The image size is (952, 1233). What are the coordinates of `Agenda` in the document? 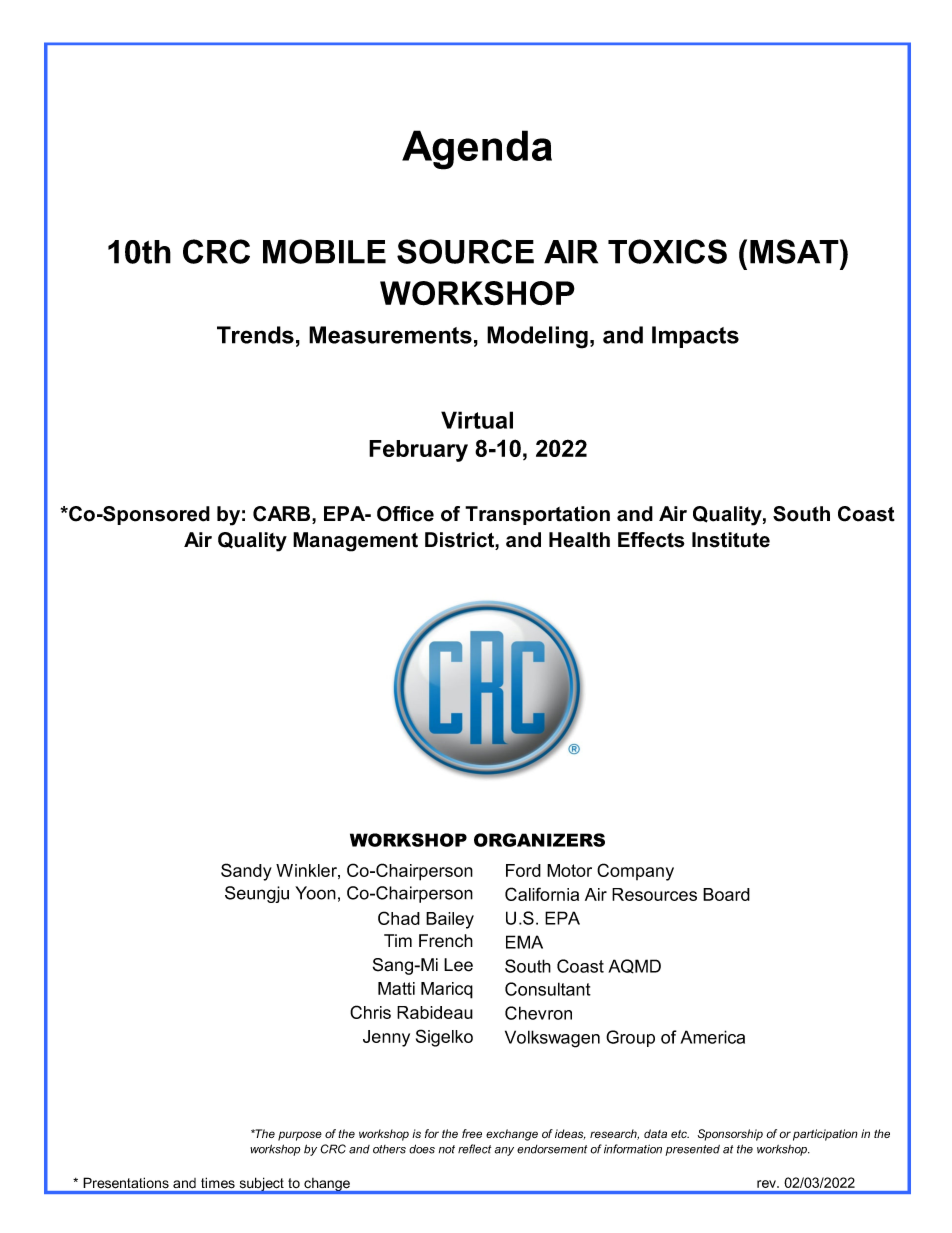 It's located at (477, 150).
